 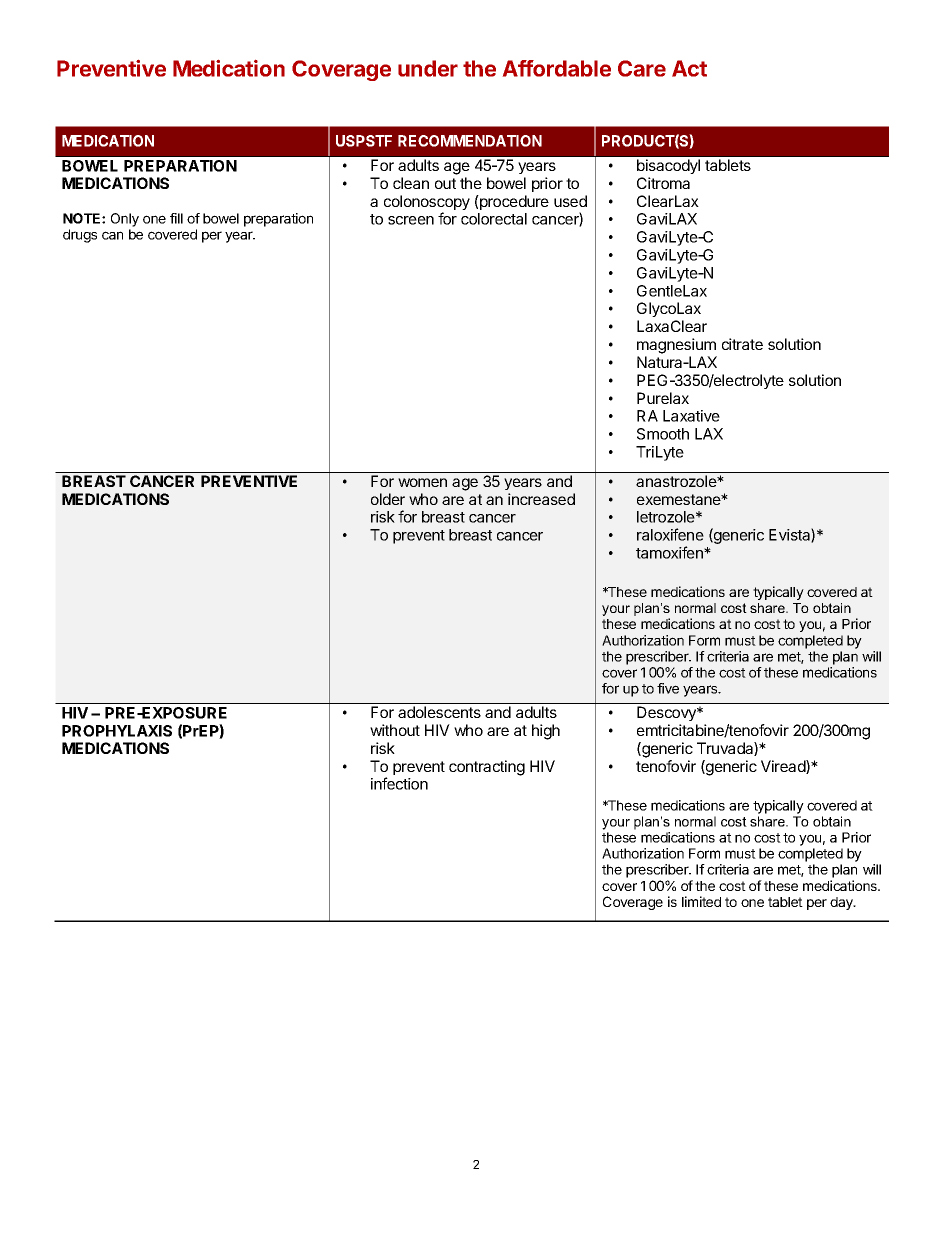 What do you see at coordinates (80, 236) in the page?
I see `drugs` at bounding box center [80, 236].
